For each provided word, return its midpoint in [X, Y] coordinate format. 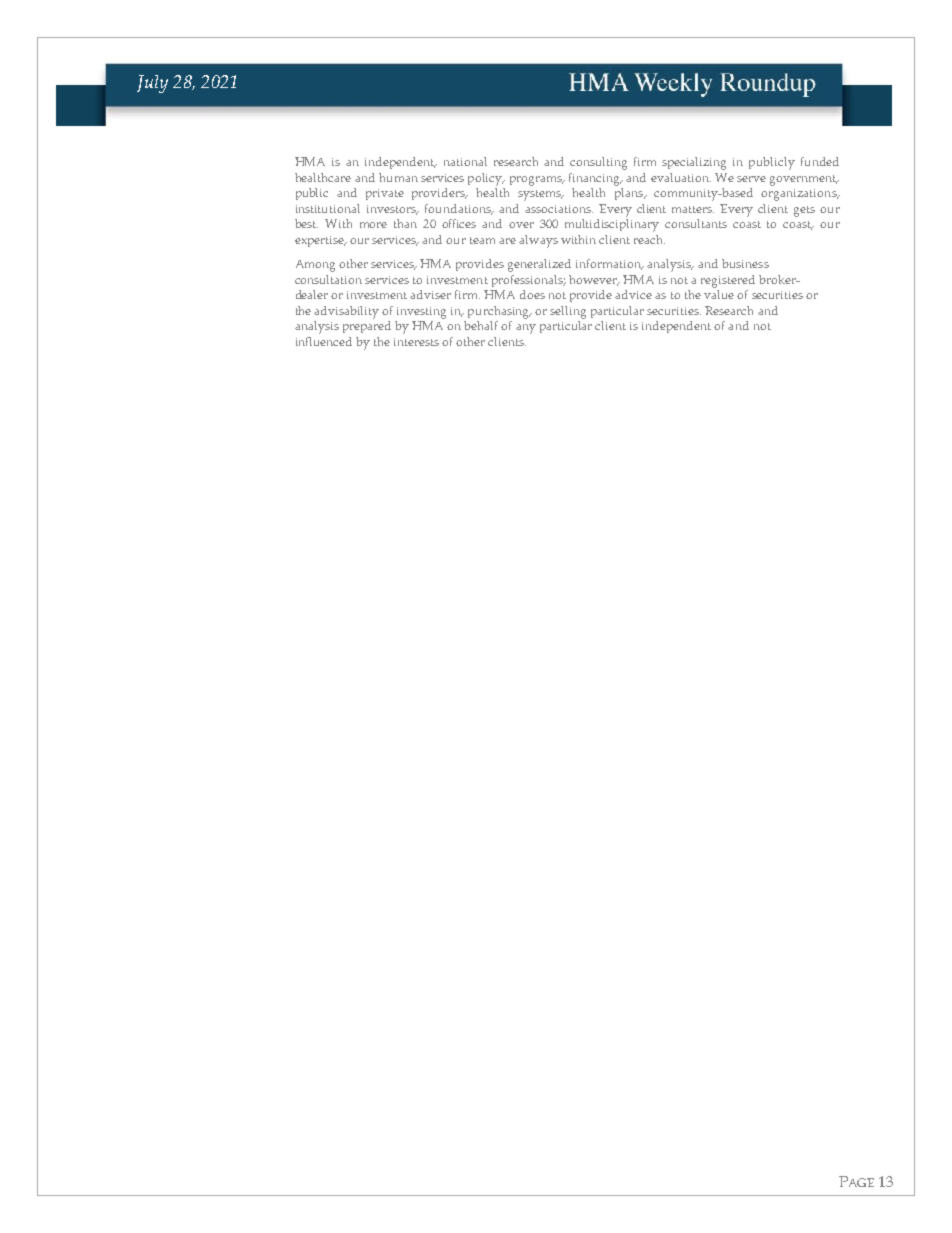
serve [751, 179]
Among [315, 266]
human [398, 177]
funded [820, 161]
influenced [324, 341]
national [465, 161]
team [482, 240]
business [745, 263]
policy [486, 179]
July [152, 84]
